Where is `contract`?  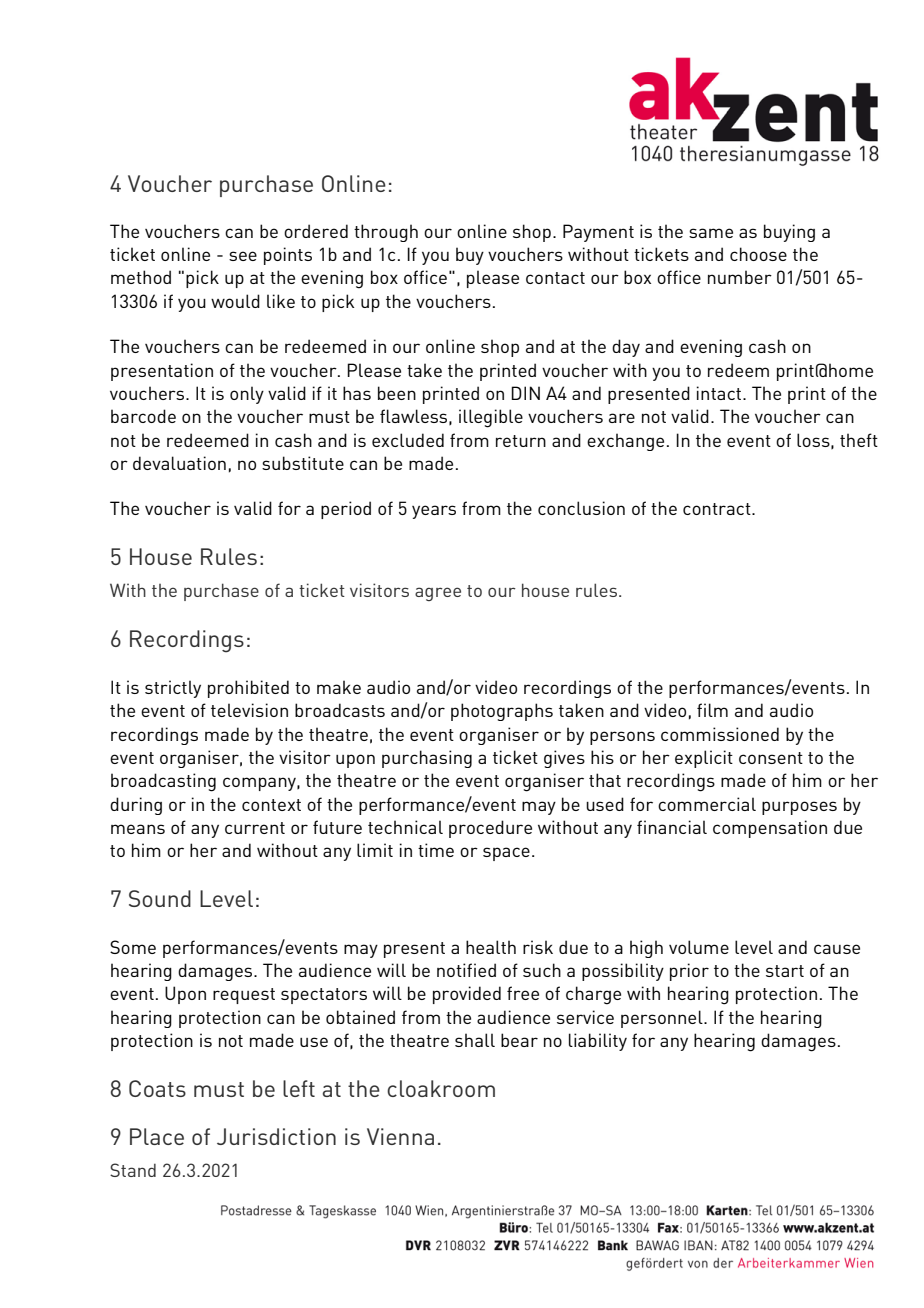
contract is located at coordinates (718, 509).
